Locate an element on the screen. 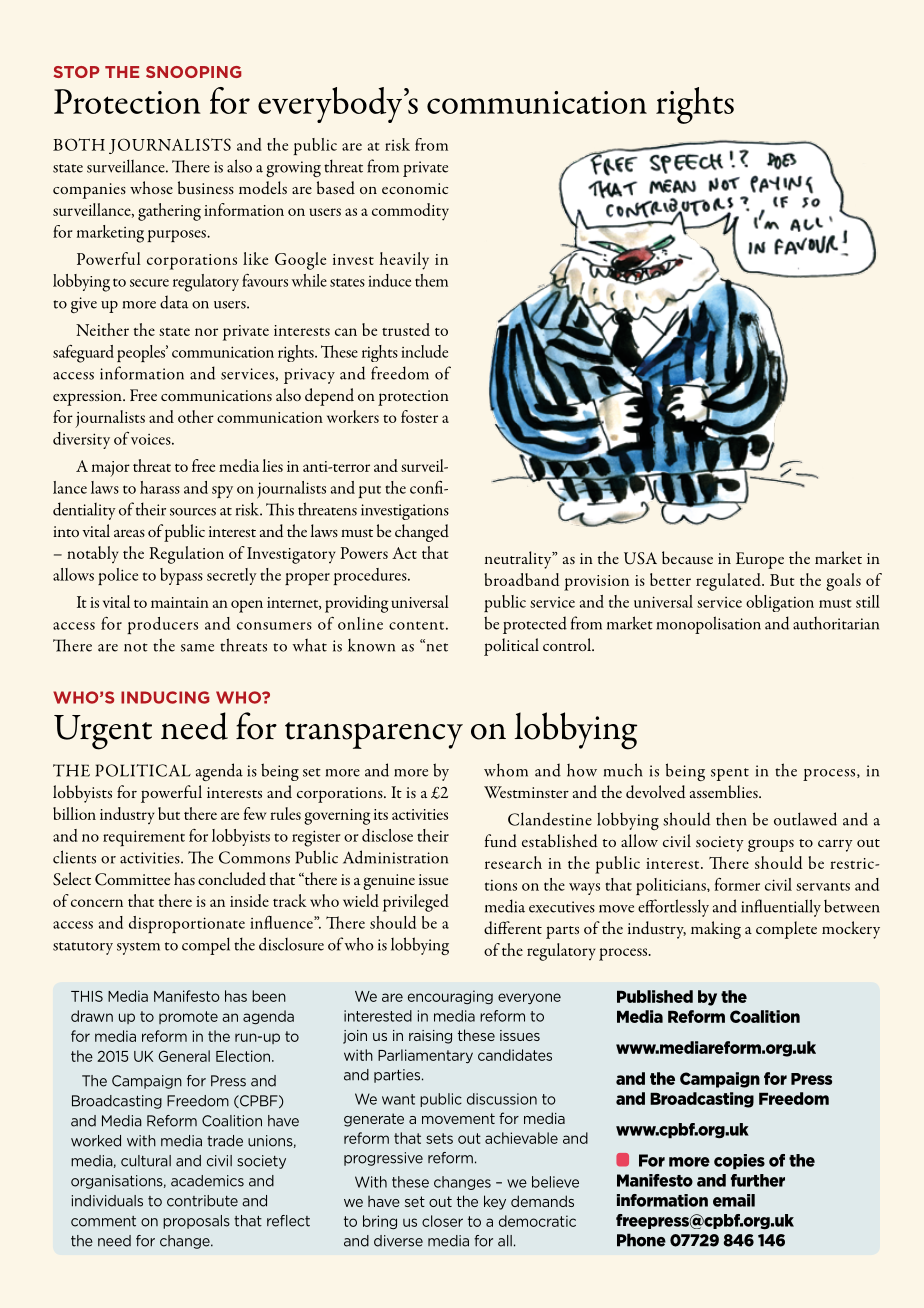 The height and width of the screenshot is (1308, 924). SNOOPING is located at coordinates (194, 72).
